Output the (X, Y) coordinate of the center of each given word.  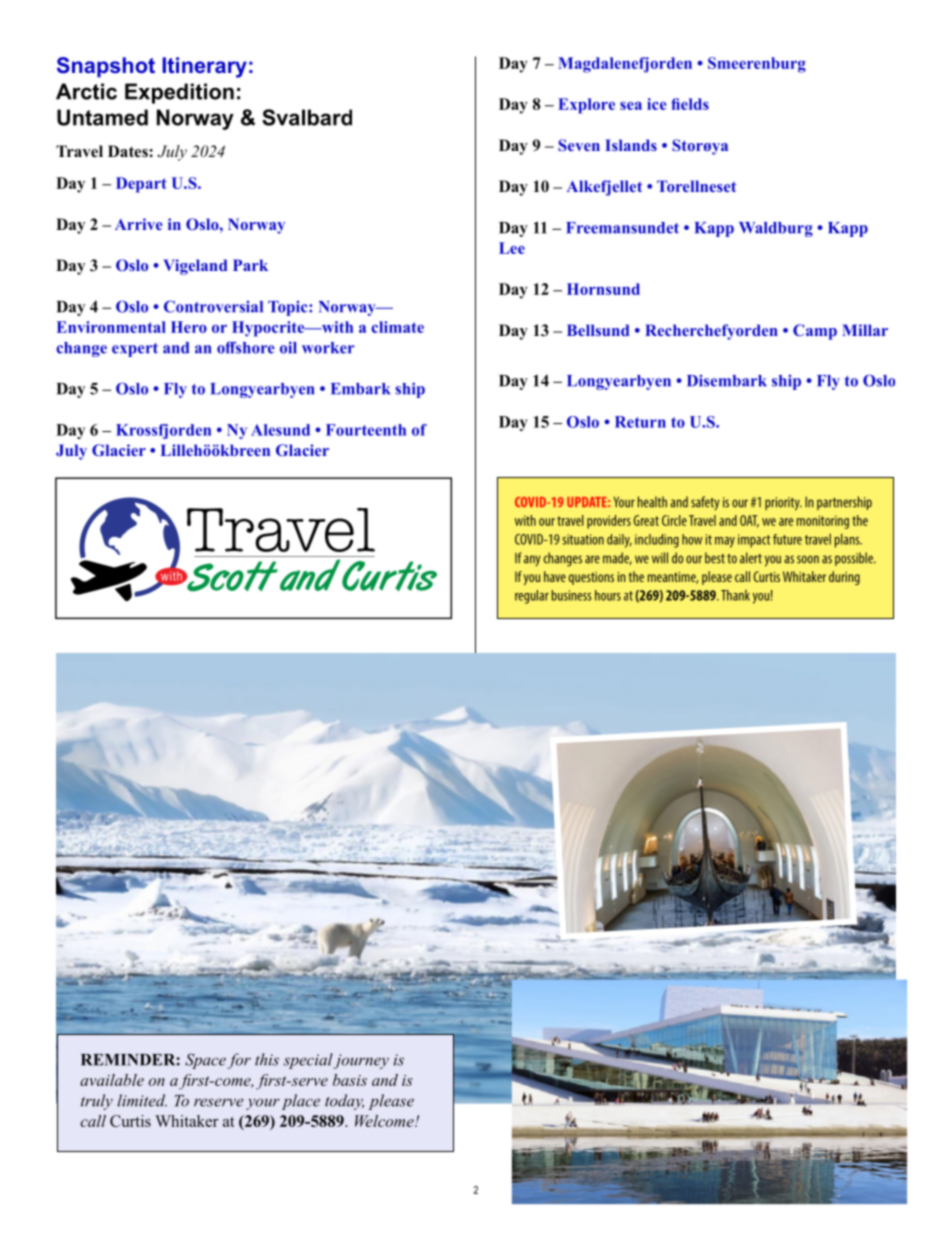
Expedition (179, 93)
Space (205, 1061)
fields (690, 104)
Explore (586, 106)
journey (361, 1061)
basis (350, 1080)
